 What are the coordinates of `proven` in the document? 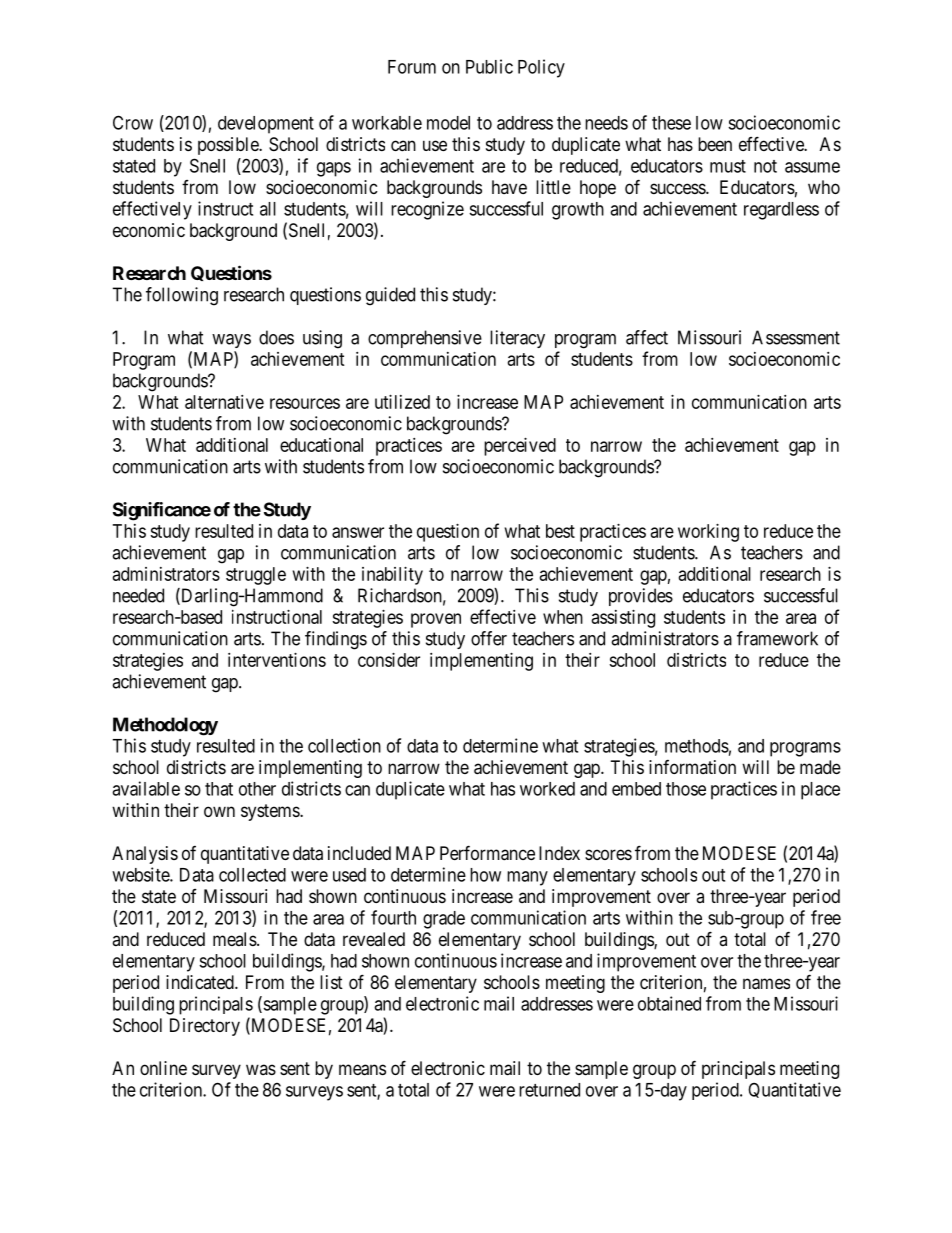 It's located at (436, 620).
